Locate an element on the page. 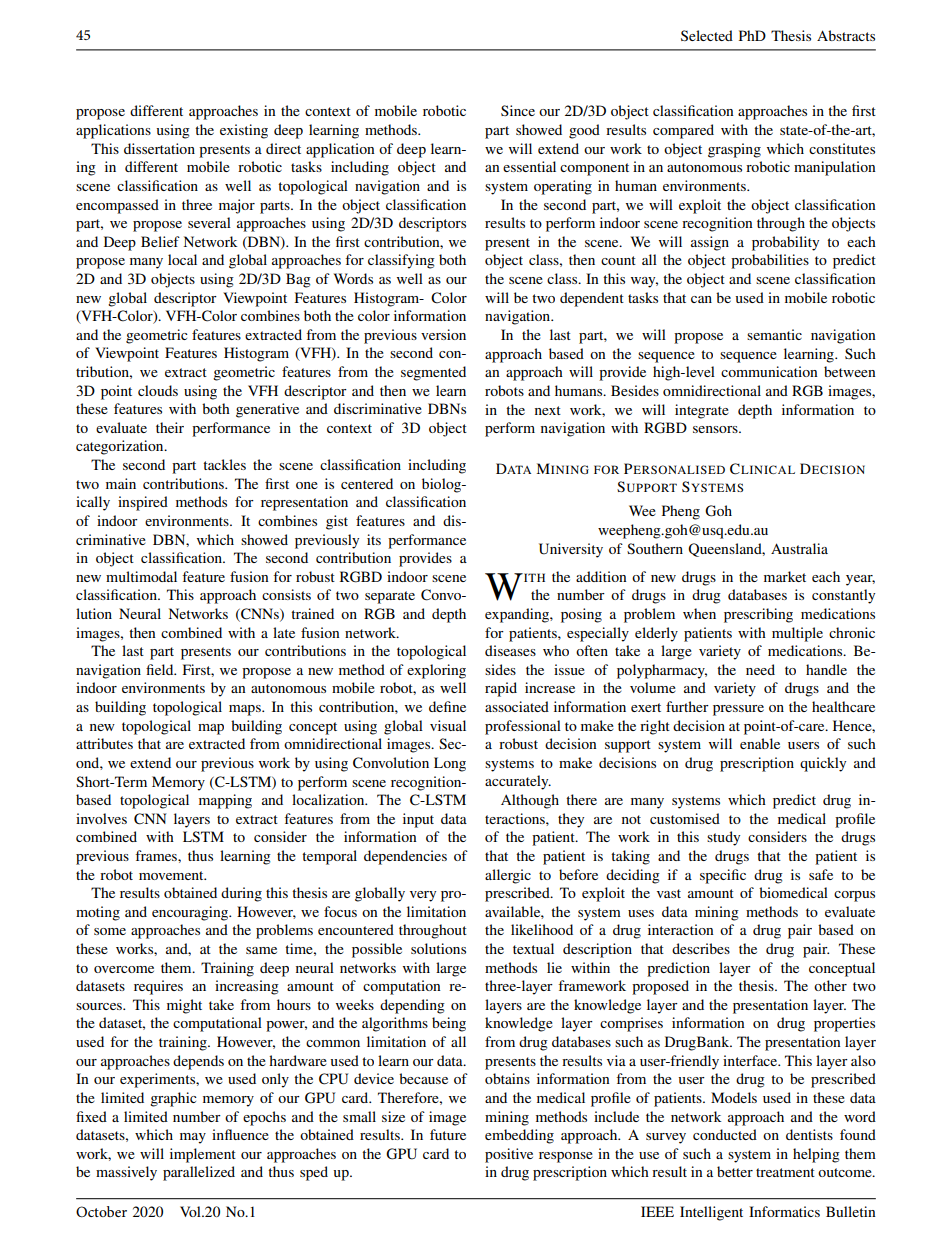 This image has width=952, height=1233. semantic is located at coordinates (774, 334).
